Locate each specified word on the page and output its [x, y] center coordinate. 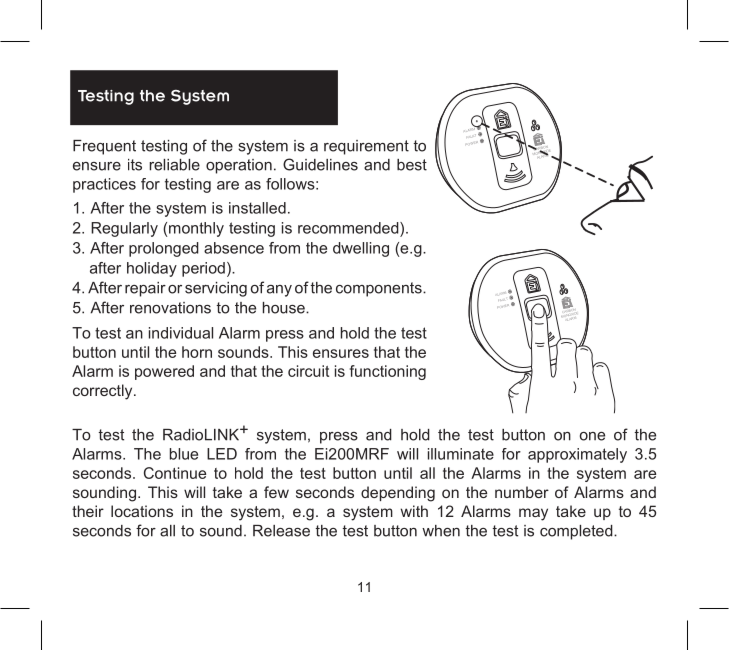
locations [142, 511]
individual [181, 333]
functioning [388, 372]
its [135, 165]
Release [281, 531]
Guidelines [320, 164]
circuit [308, 371]
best [412, 165]
